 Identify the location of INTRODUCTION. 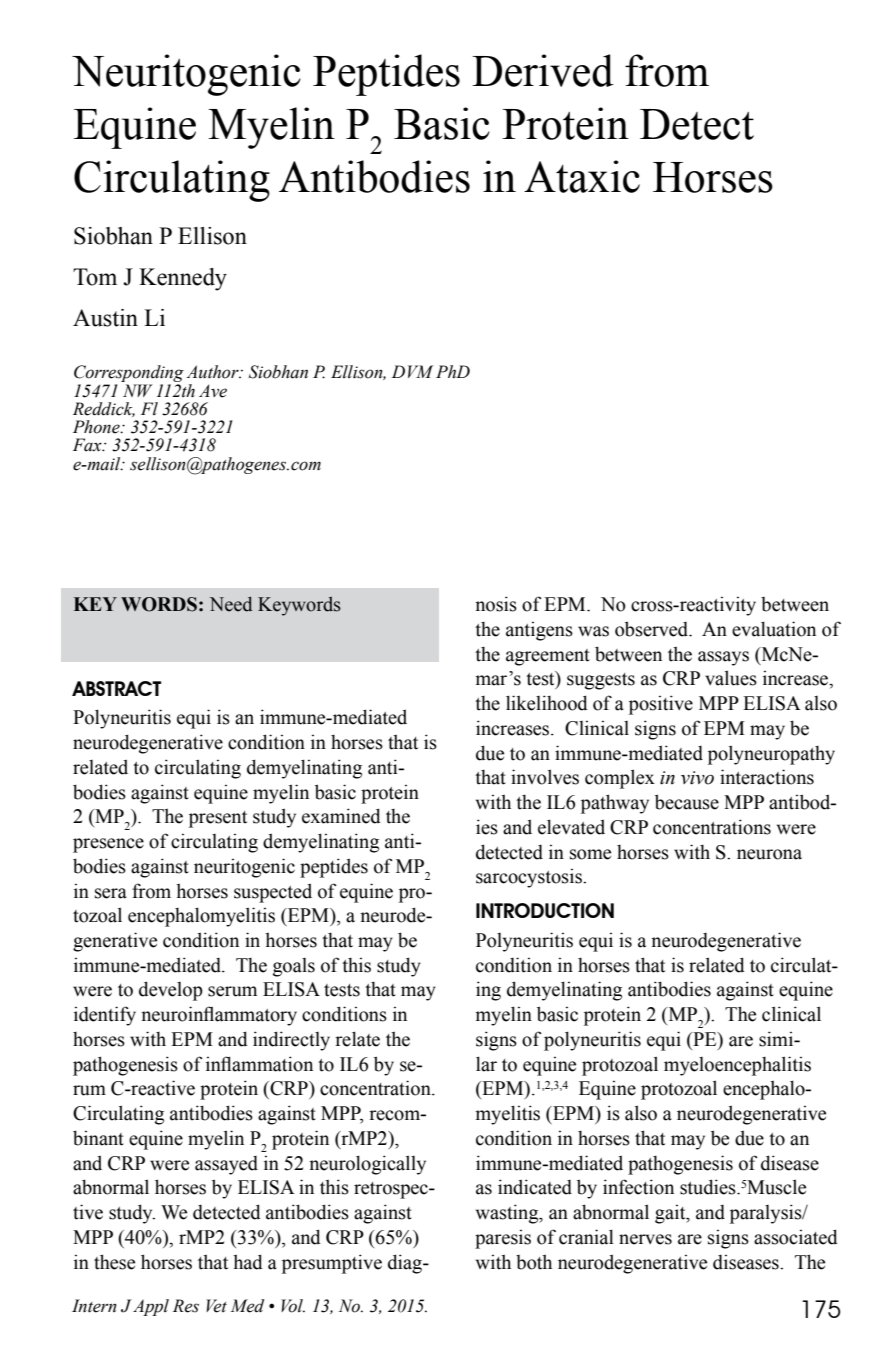
(545, 910).
